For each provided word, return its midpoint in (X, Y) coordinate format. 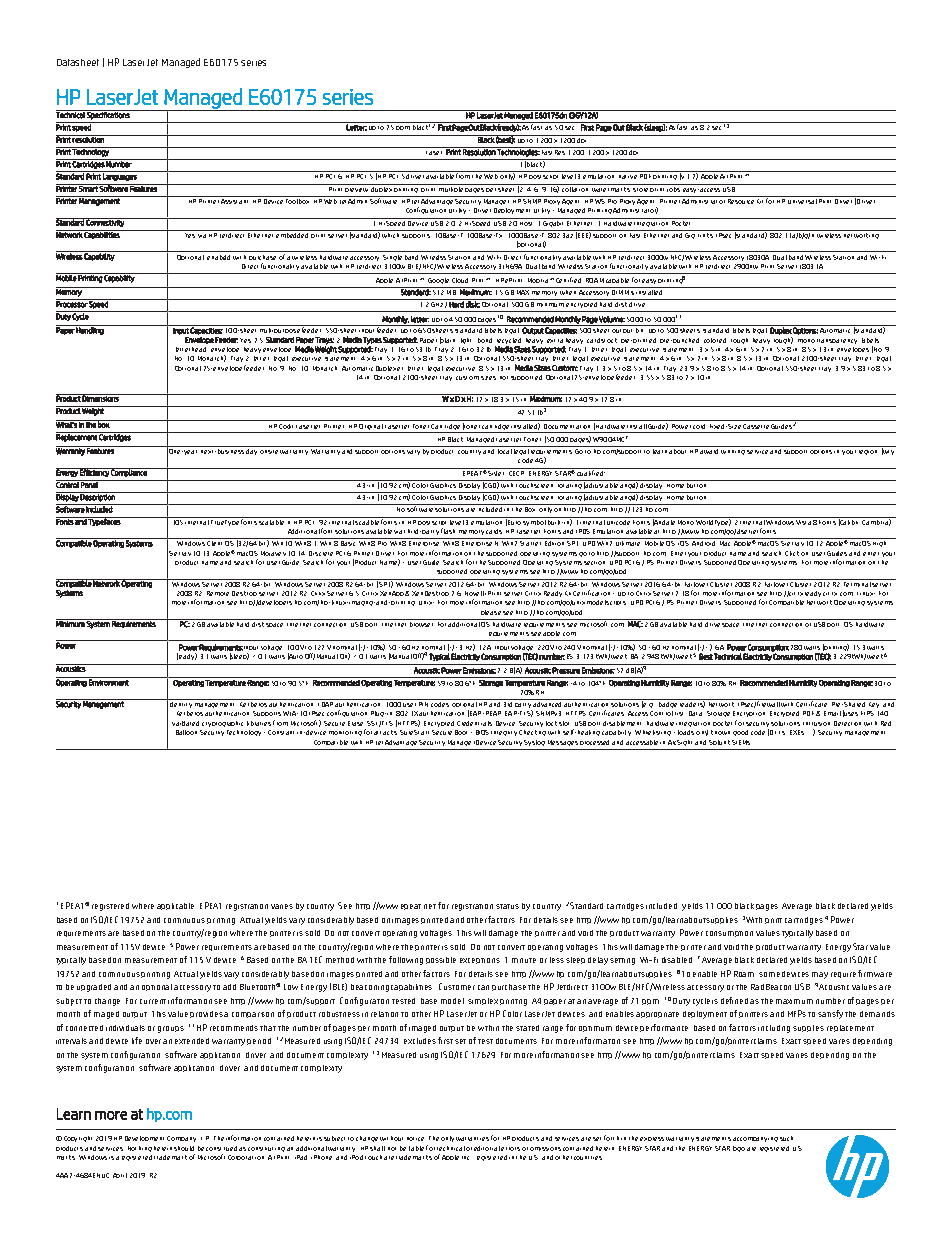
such (786, 1138)
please (491, 612)
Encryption (749, 714)
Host (528, 222)
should (184, 1148)
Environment (109, 681)
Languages (120, 176)
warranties (472, 1139)
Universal (802, 200)
